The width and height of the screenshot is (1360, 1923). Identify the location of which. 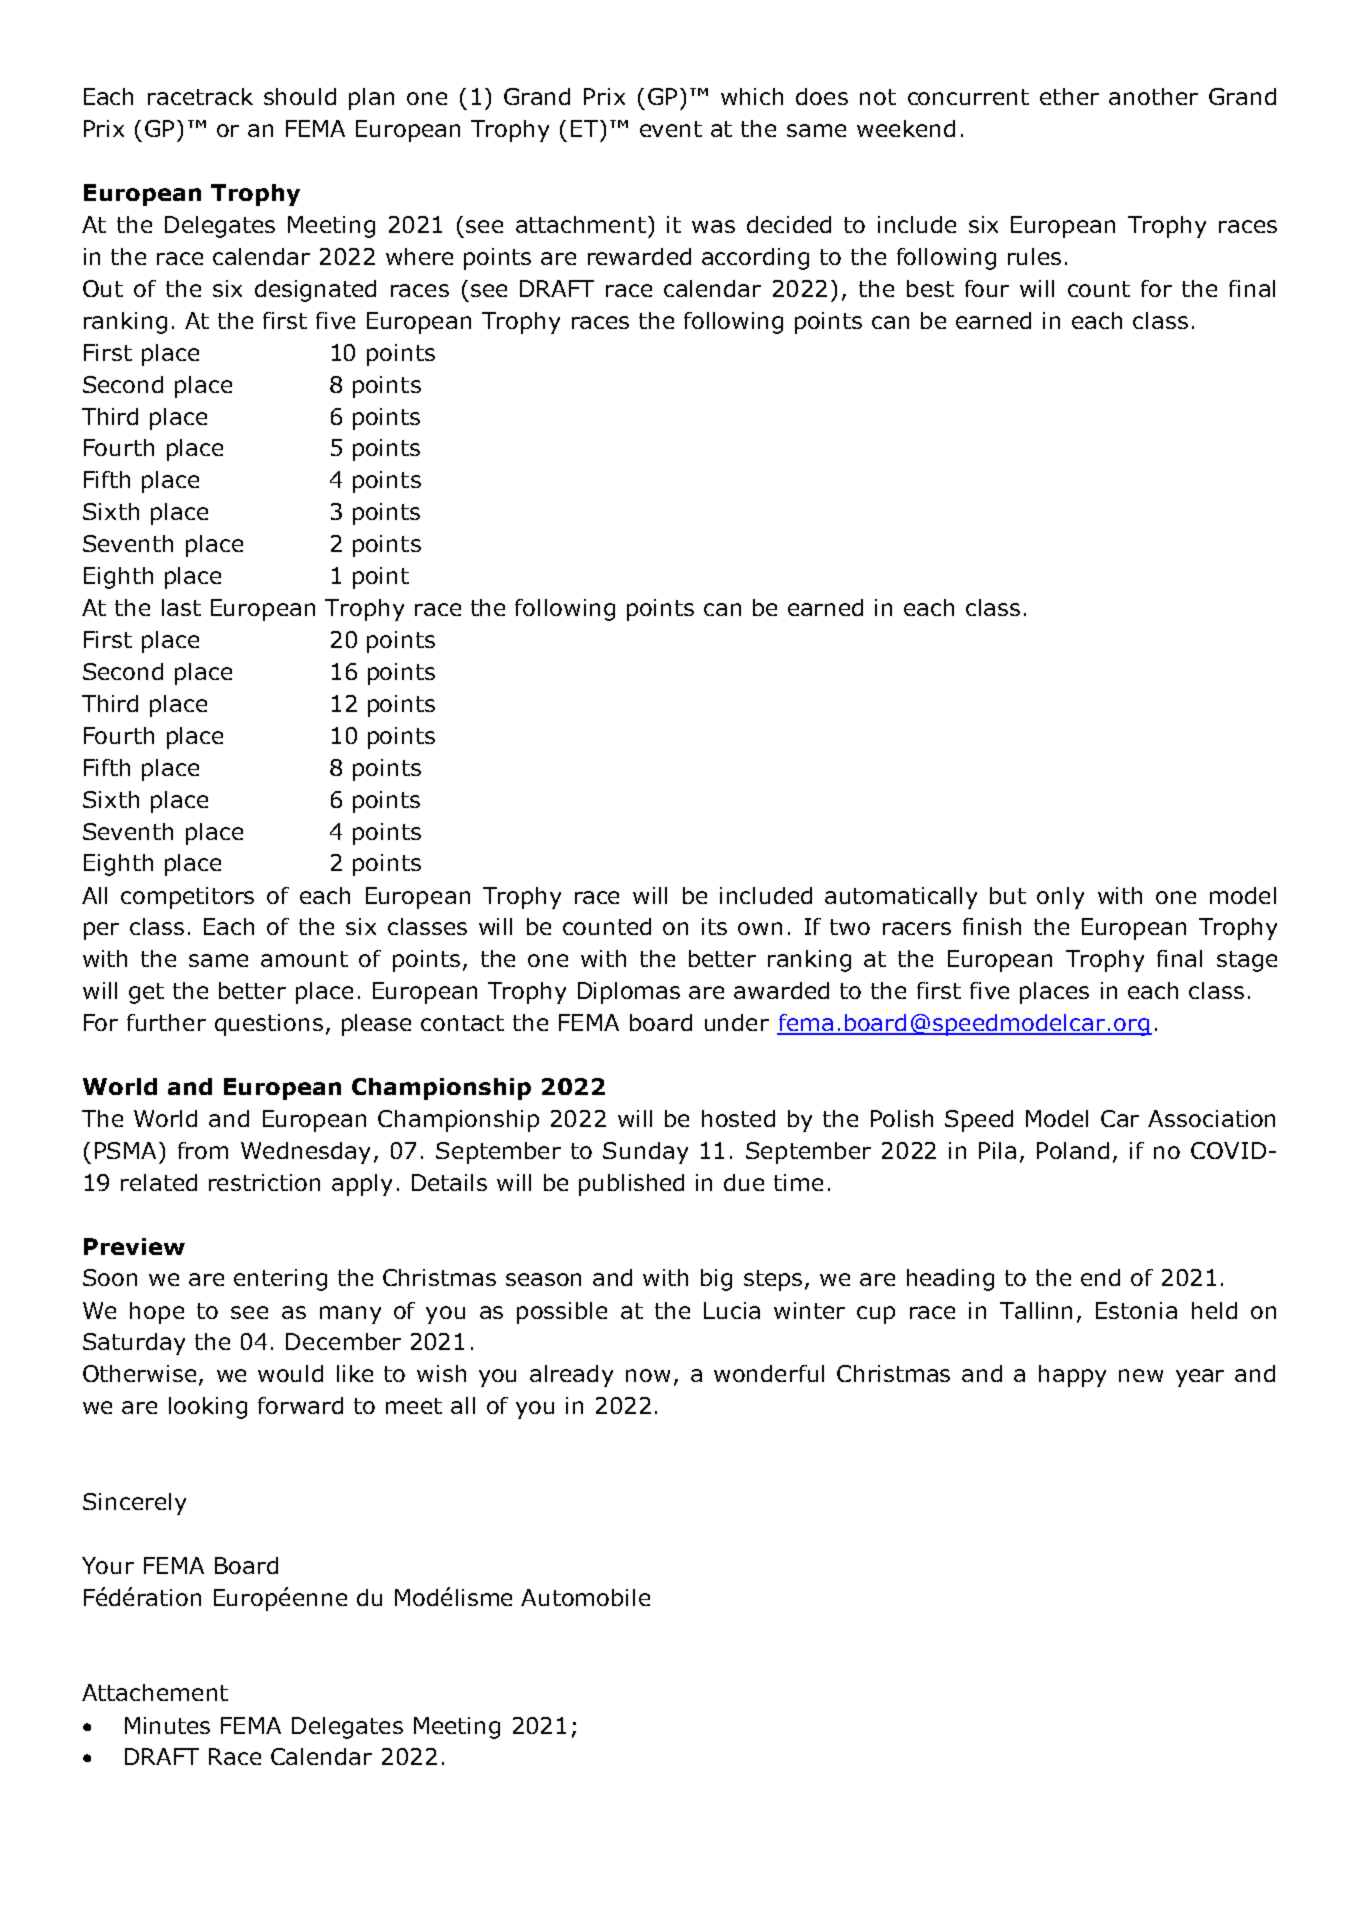
(752, 96).
